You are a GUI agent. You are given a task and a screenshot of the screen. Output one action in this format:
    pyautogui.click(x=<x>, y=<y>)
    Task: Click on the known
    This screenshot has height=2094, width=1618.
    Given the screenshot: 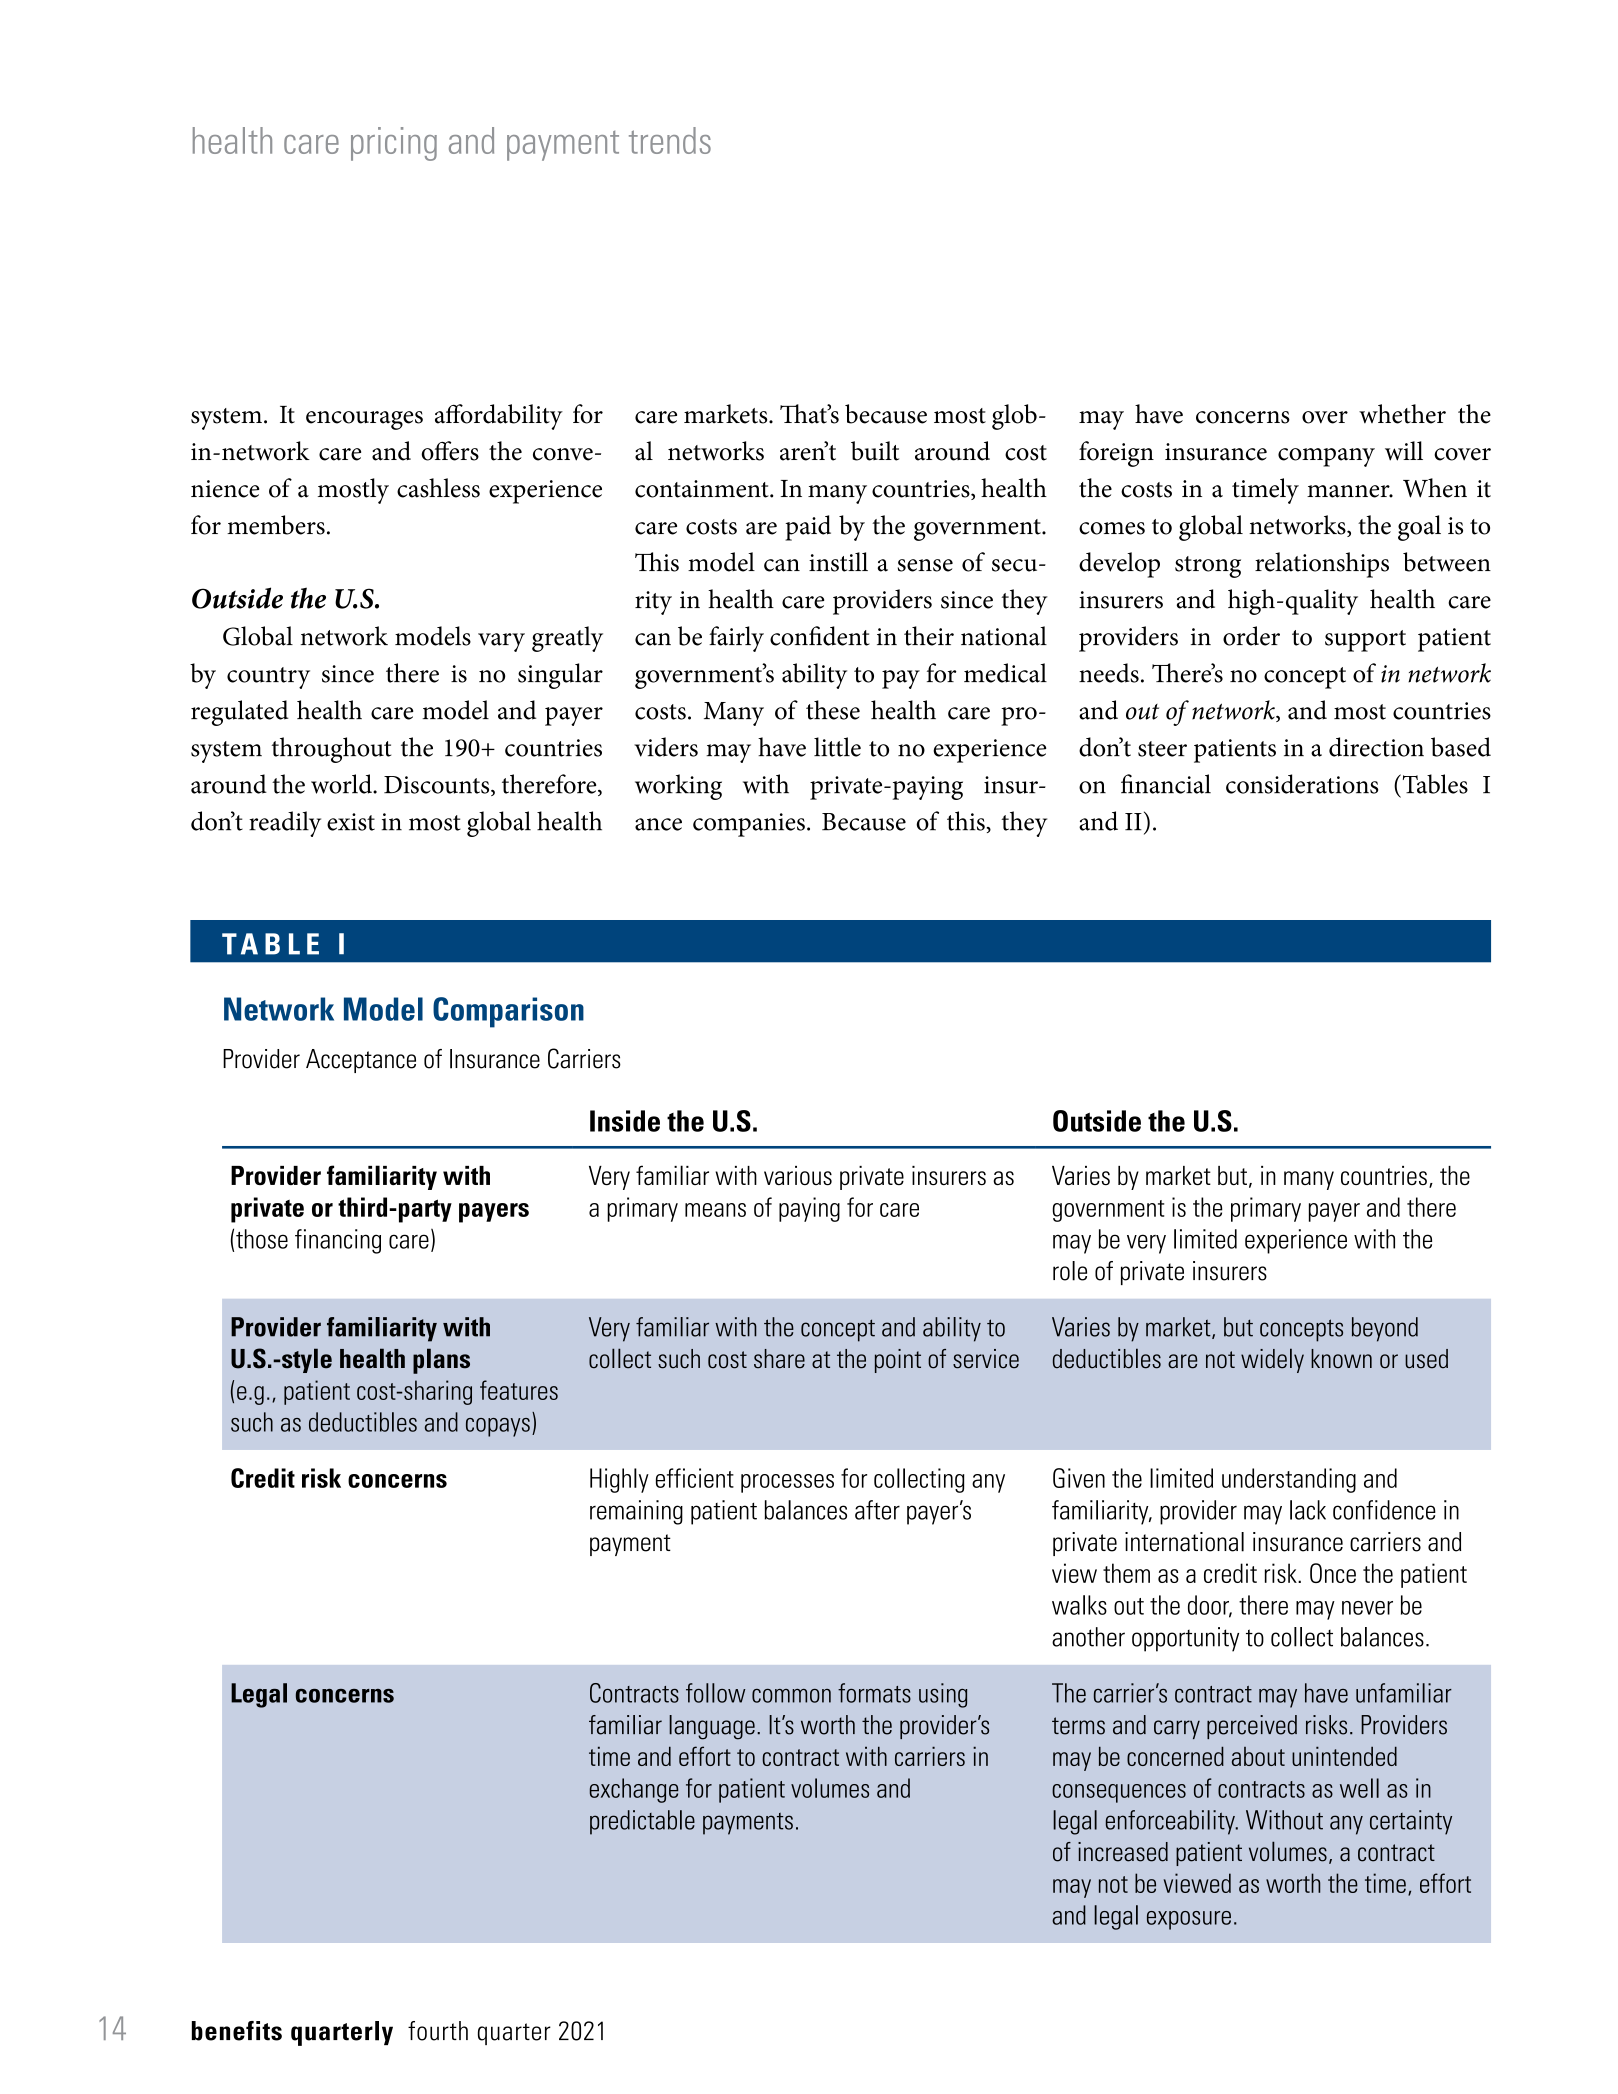 What is the action you would take?
    pyautogui.click(x=1341, y=1359)
